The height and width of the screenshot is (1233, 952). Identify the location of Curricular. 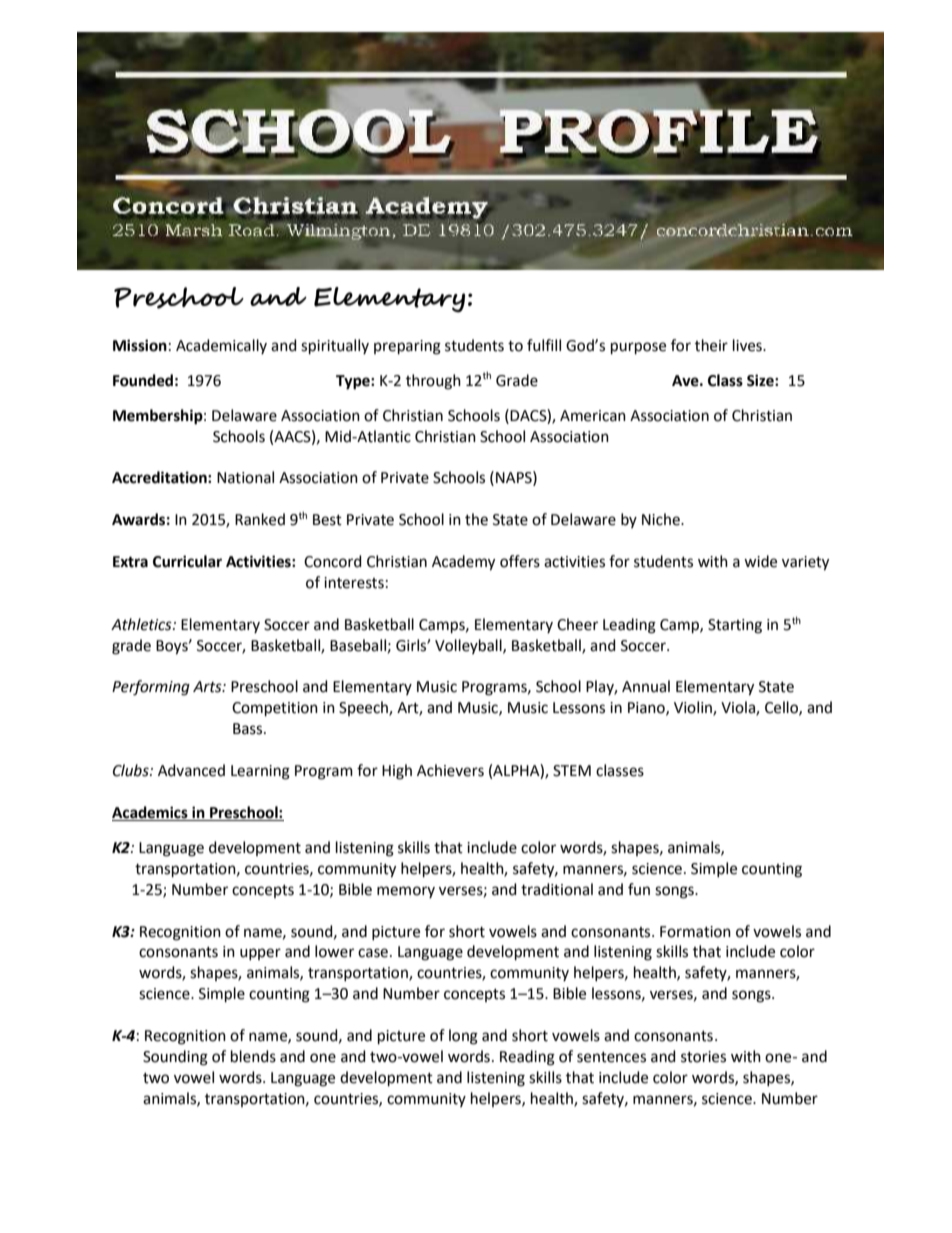
(187, 561).
